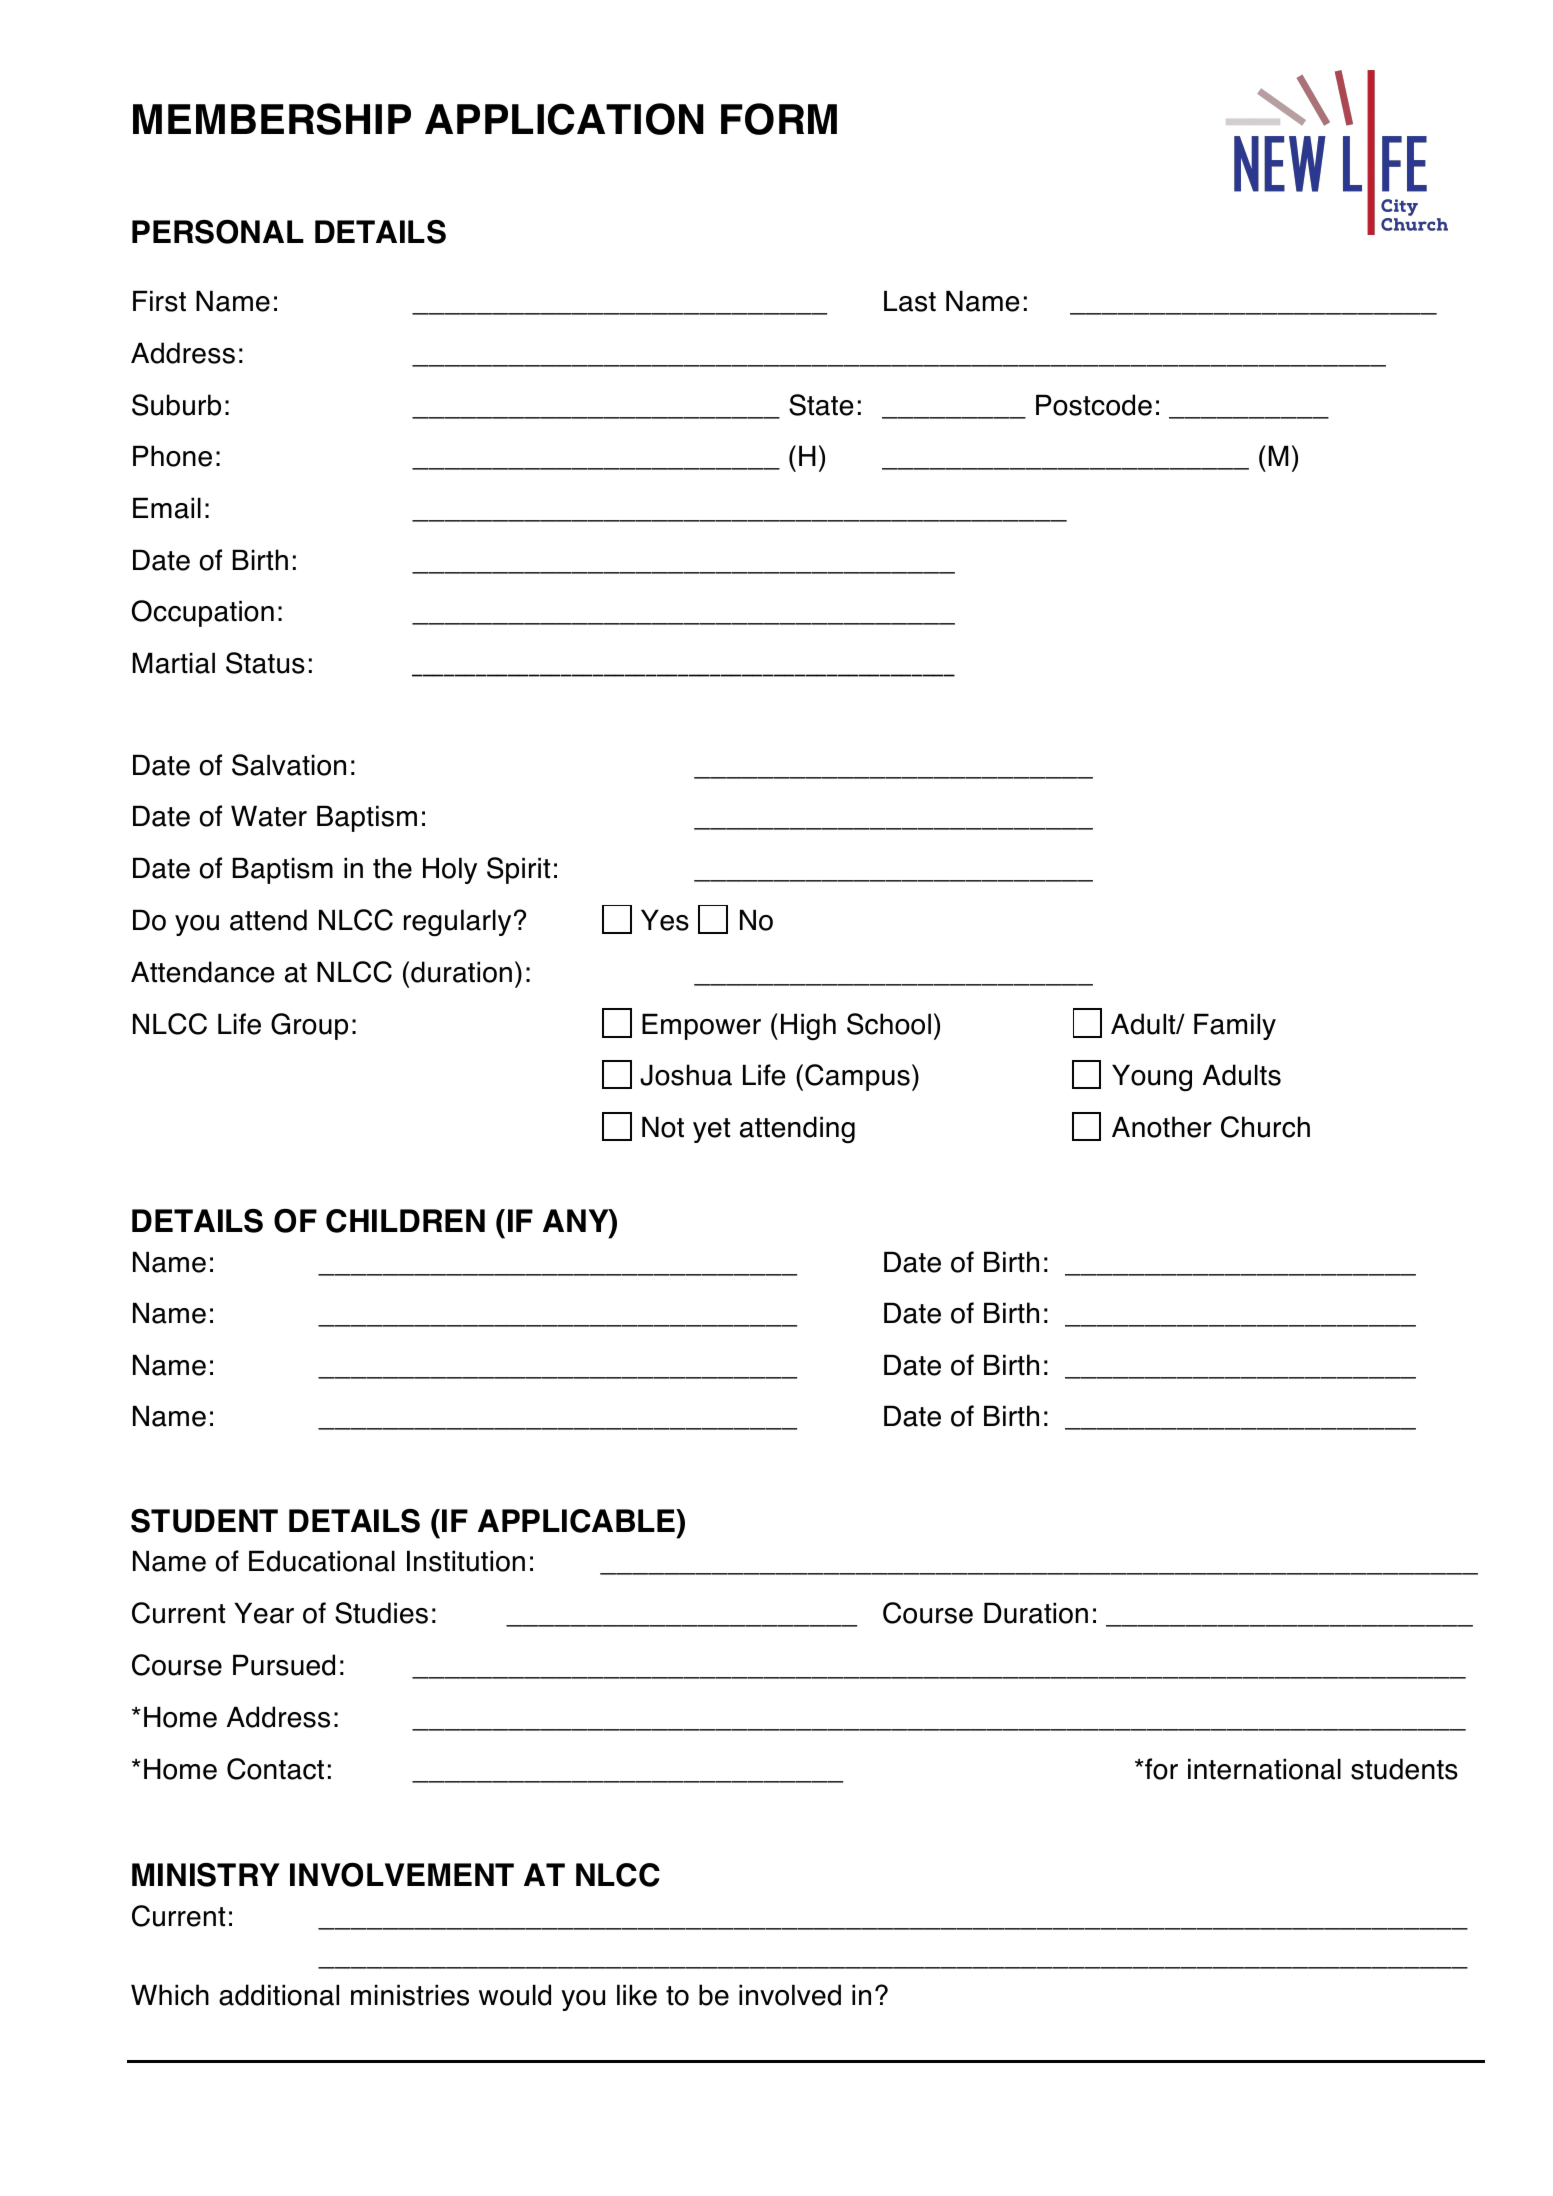  Describe the element at coordinates (309, 1026) in the screenshot. I see `Group` at that location.
